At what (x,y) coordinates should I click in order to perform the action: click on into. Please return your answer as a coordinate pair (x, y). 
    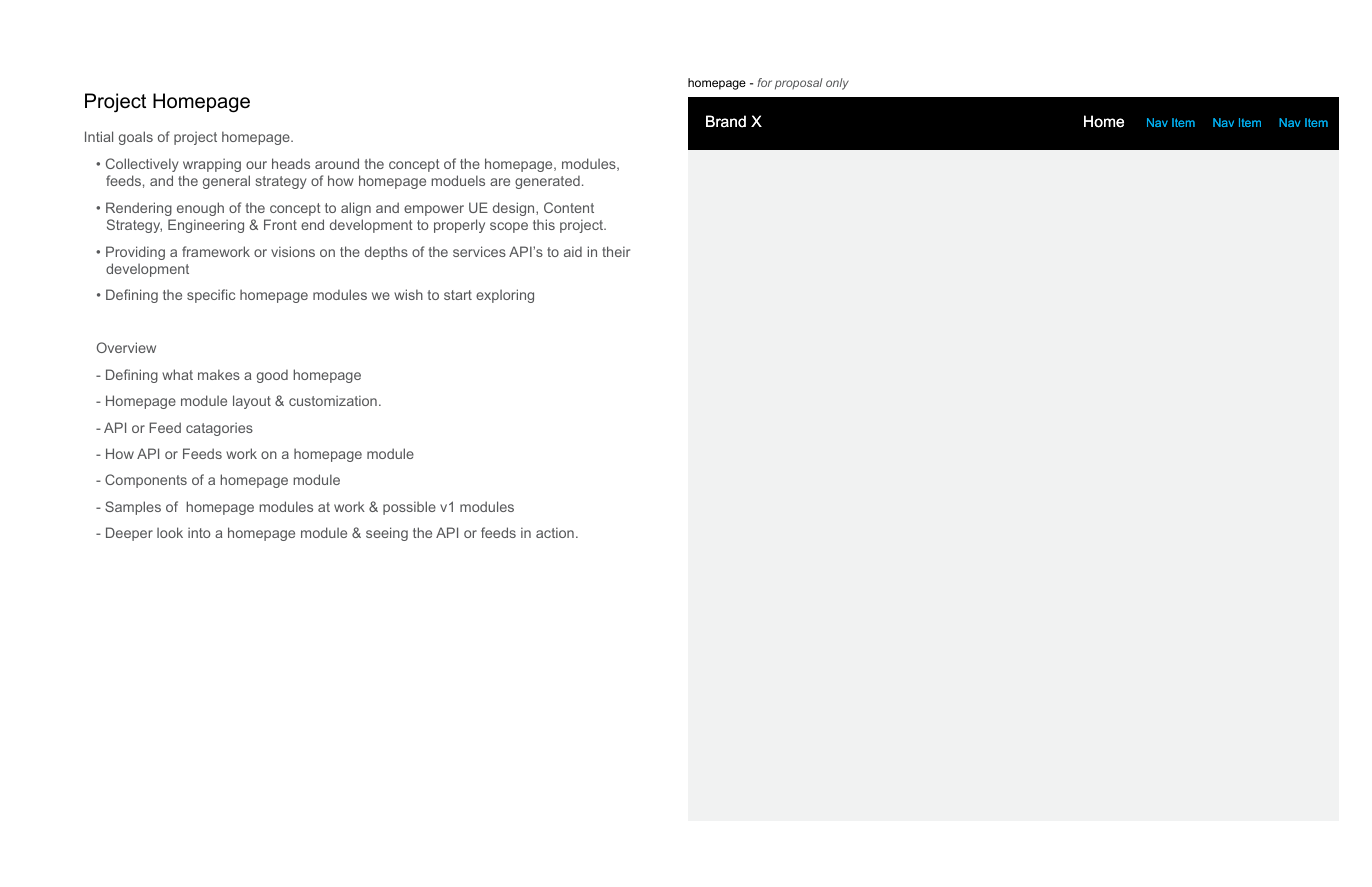
    Looking at the image, I should click on (199, 532).
